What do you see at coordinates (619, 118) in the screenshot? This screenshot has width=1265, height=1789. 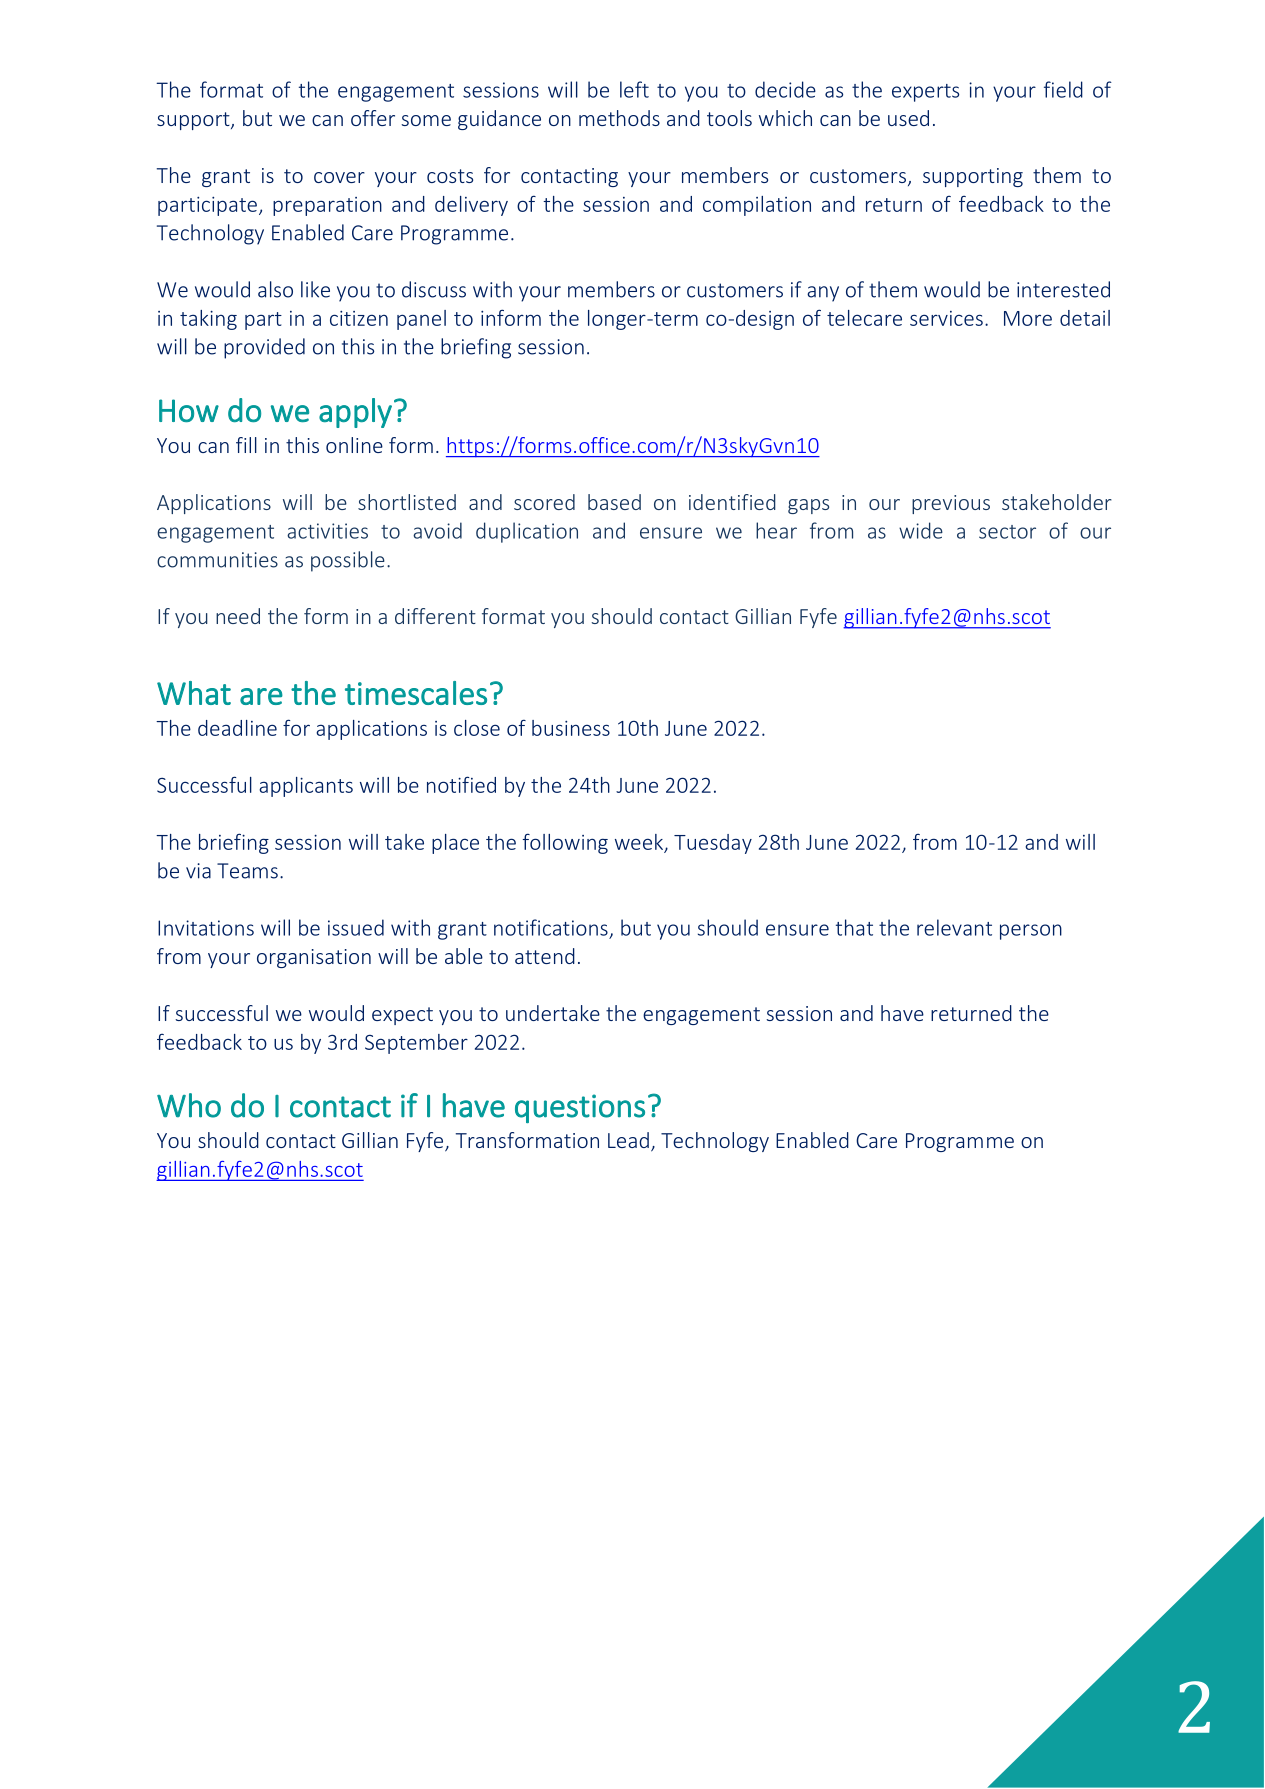 I see `methods` at bounding box center [619, 118].
